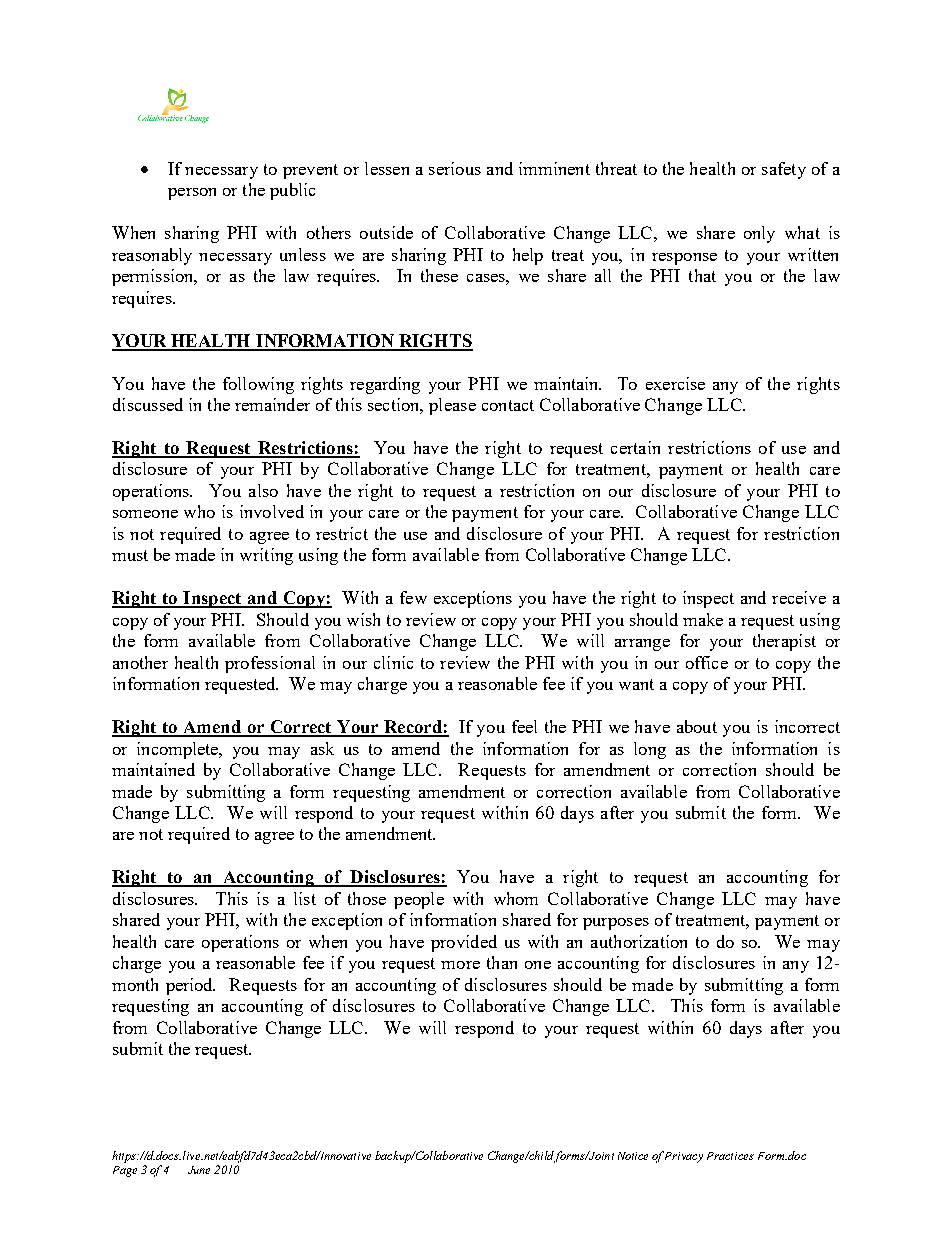  What do you see at coordinates (179, 750) in the screenshot?
I see `incomplete` at bounding box center [179, 750].
